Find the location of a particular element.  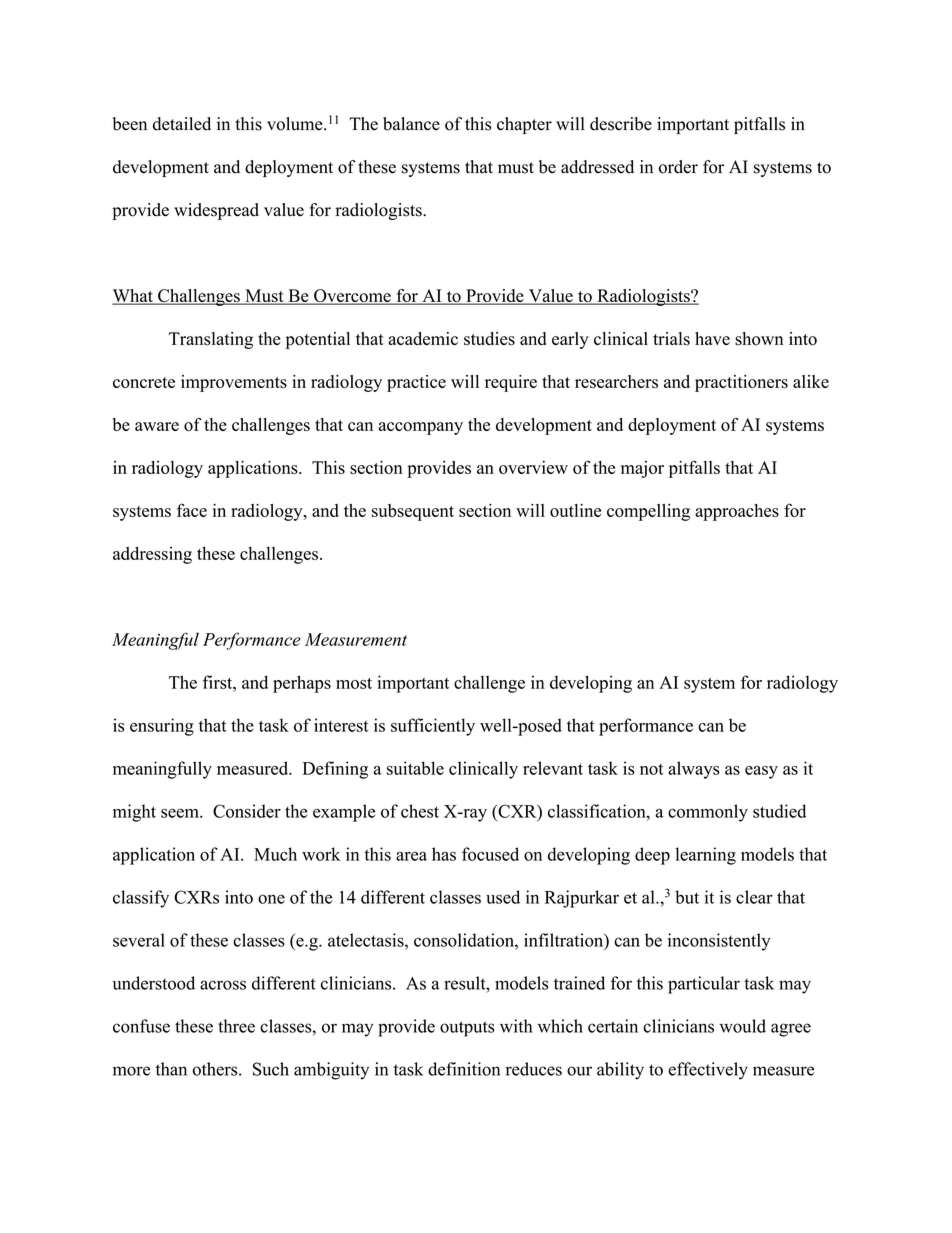

addressing is located at coordinates (152, 555).
